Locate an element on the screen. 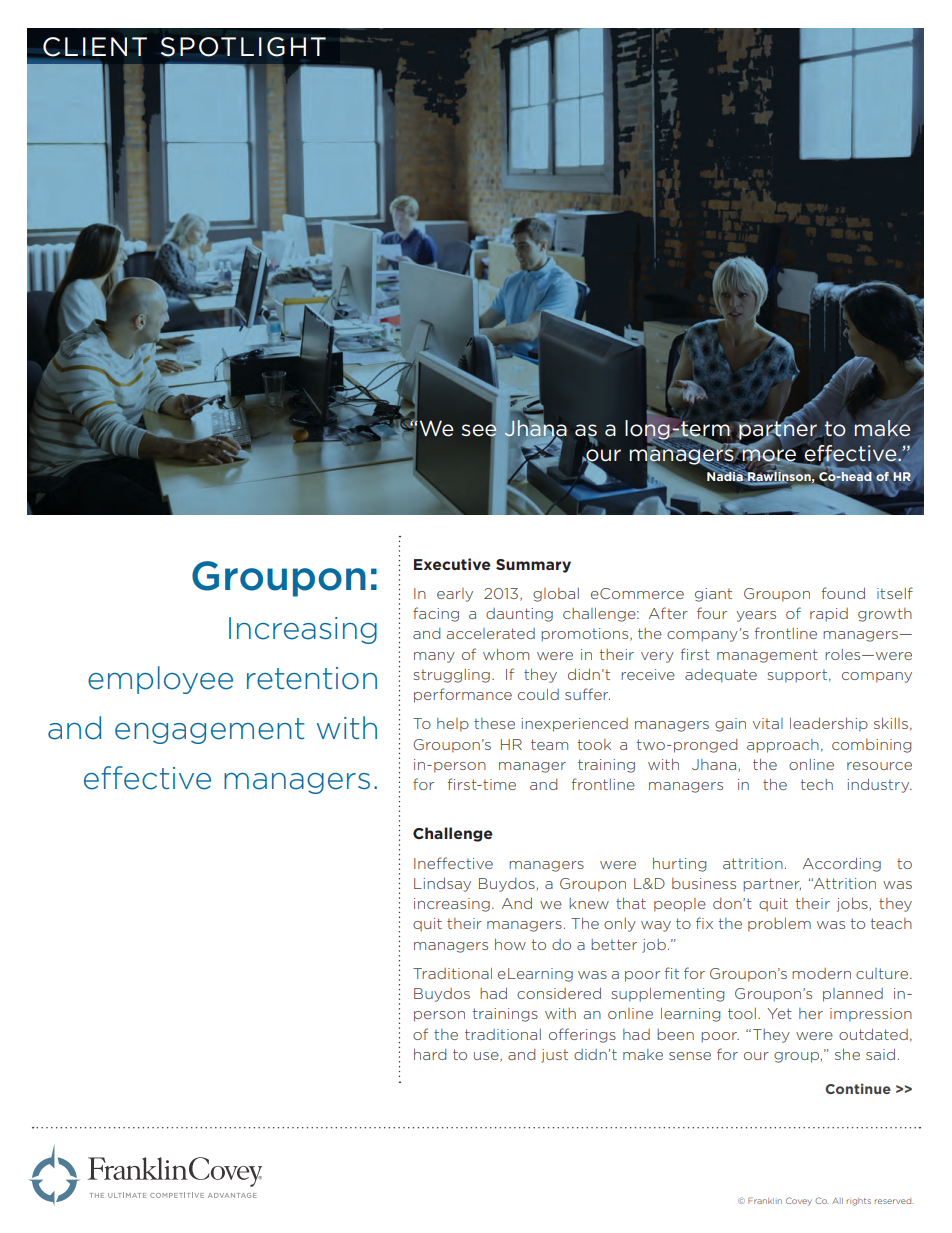  hard is located at coordinates (430, 1054).
